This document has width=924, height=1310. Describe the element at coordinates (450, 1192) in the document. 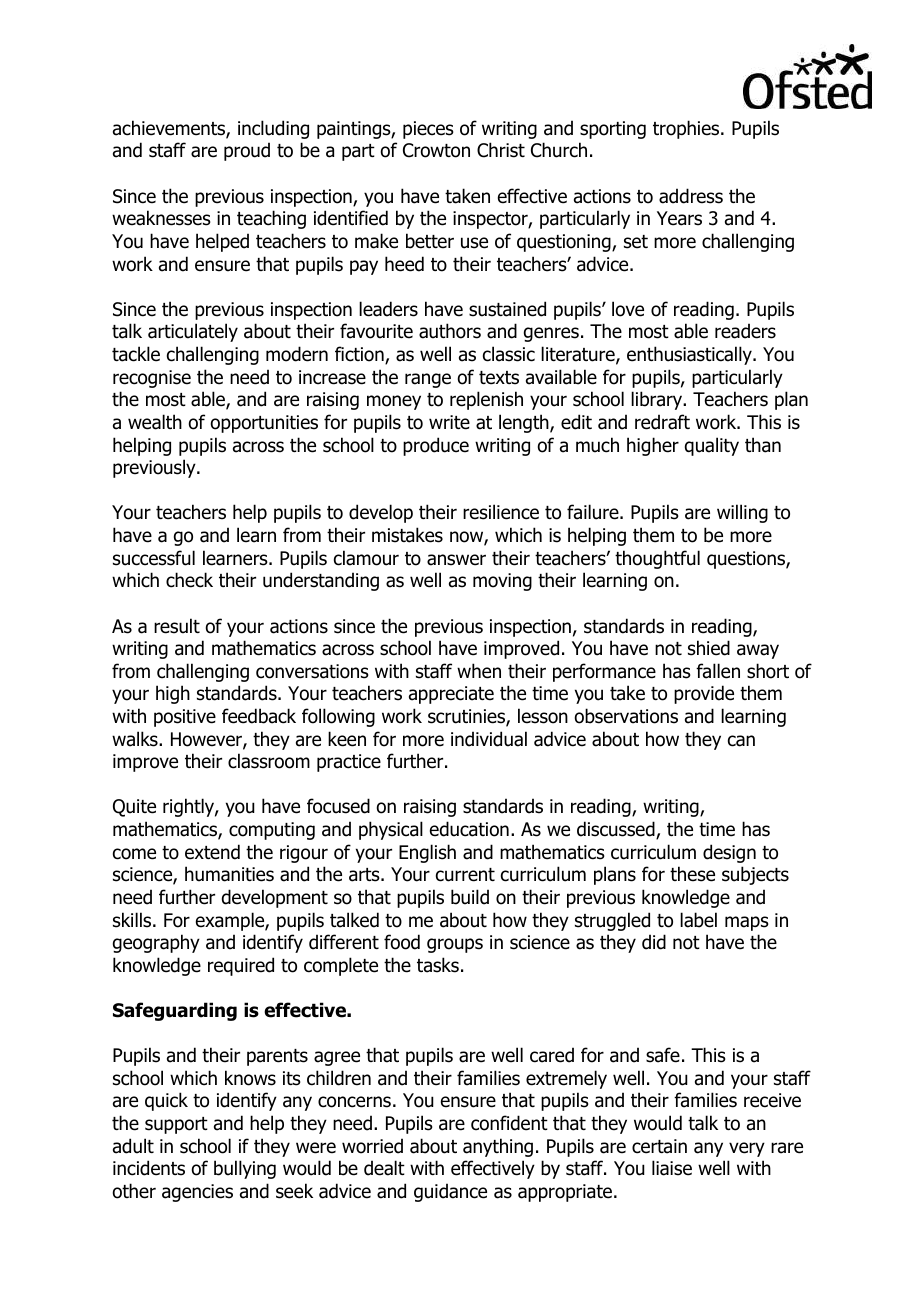

I see `guidance` at that location.
